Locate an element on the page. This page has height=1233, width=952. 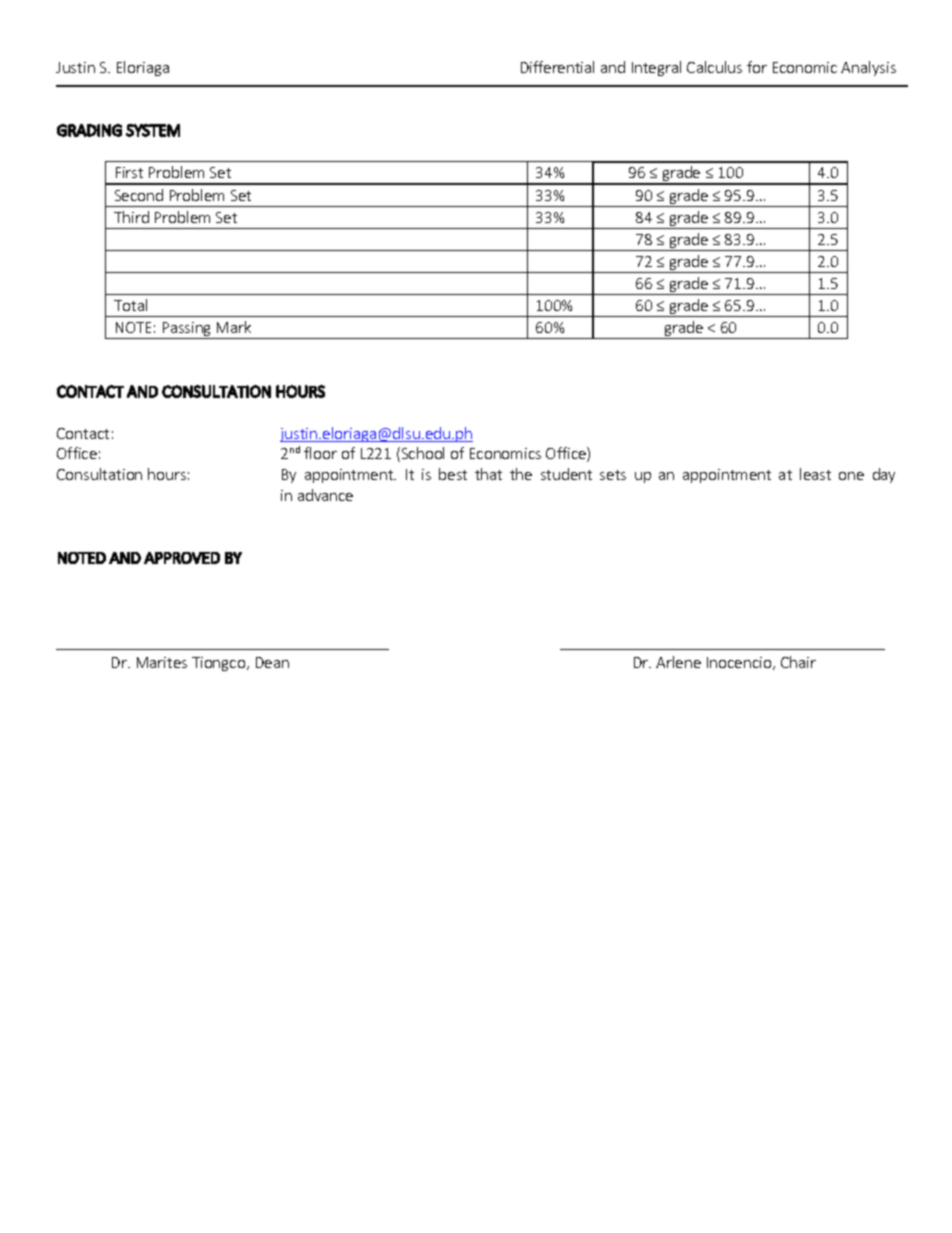
Passing is located at coordinates (187, 330).
